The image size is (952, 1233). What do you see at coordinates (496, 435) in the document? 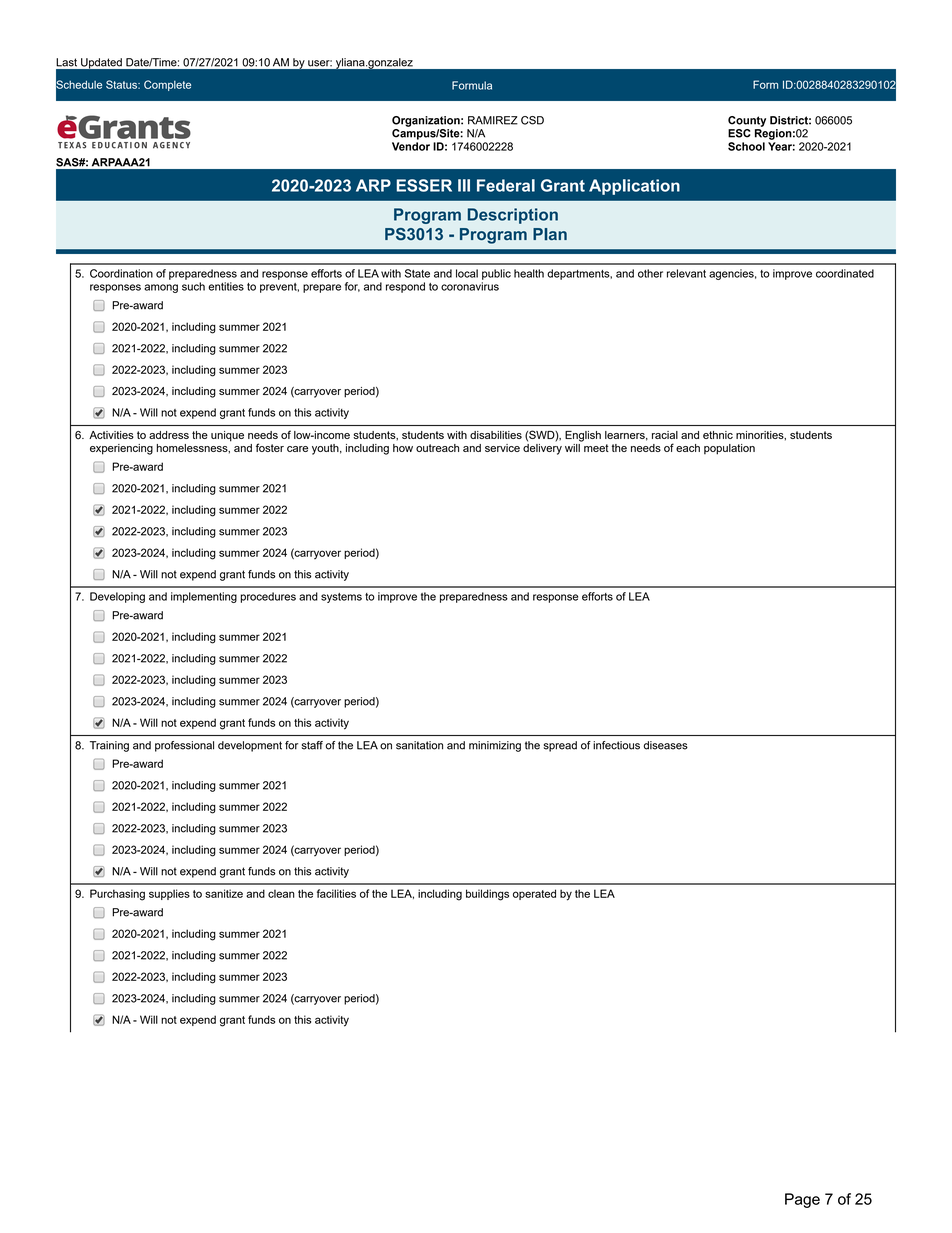
I see `disabilities` at bounding box center [496, 435].
